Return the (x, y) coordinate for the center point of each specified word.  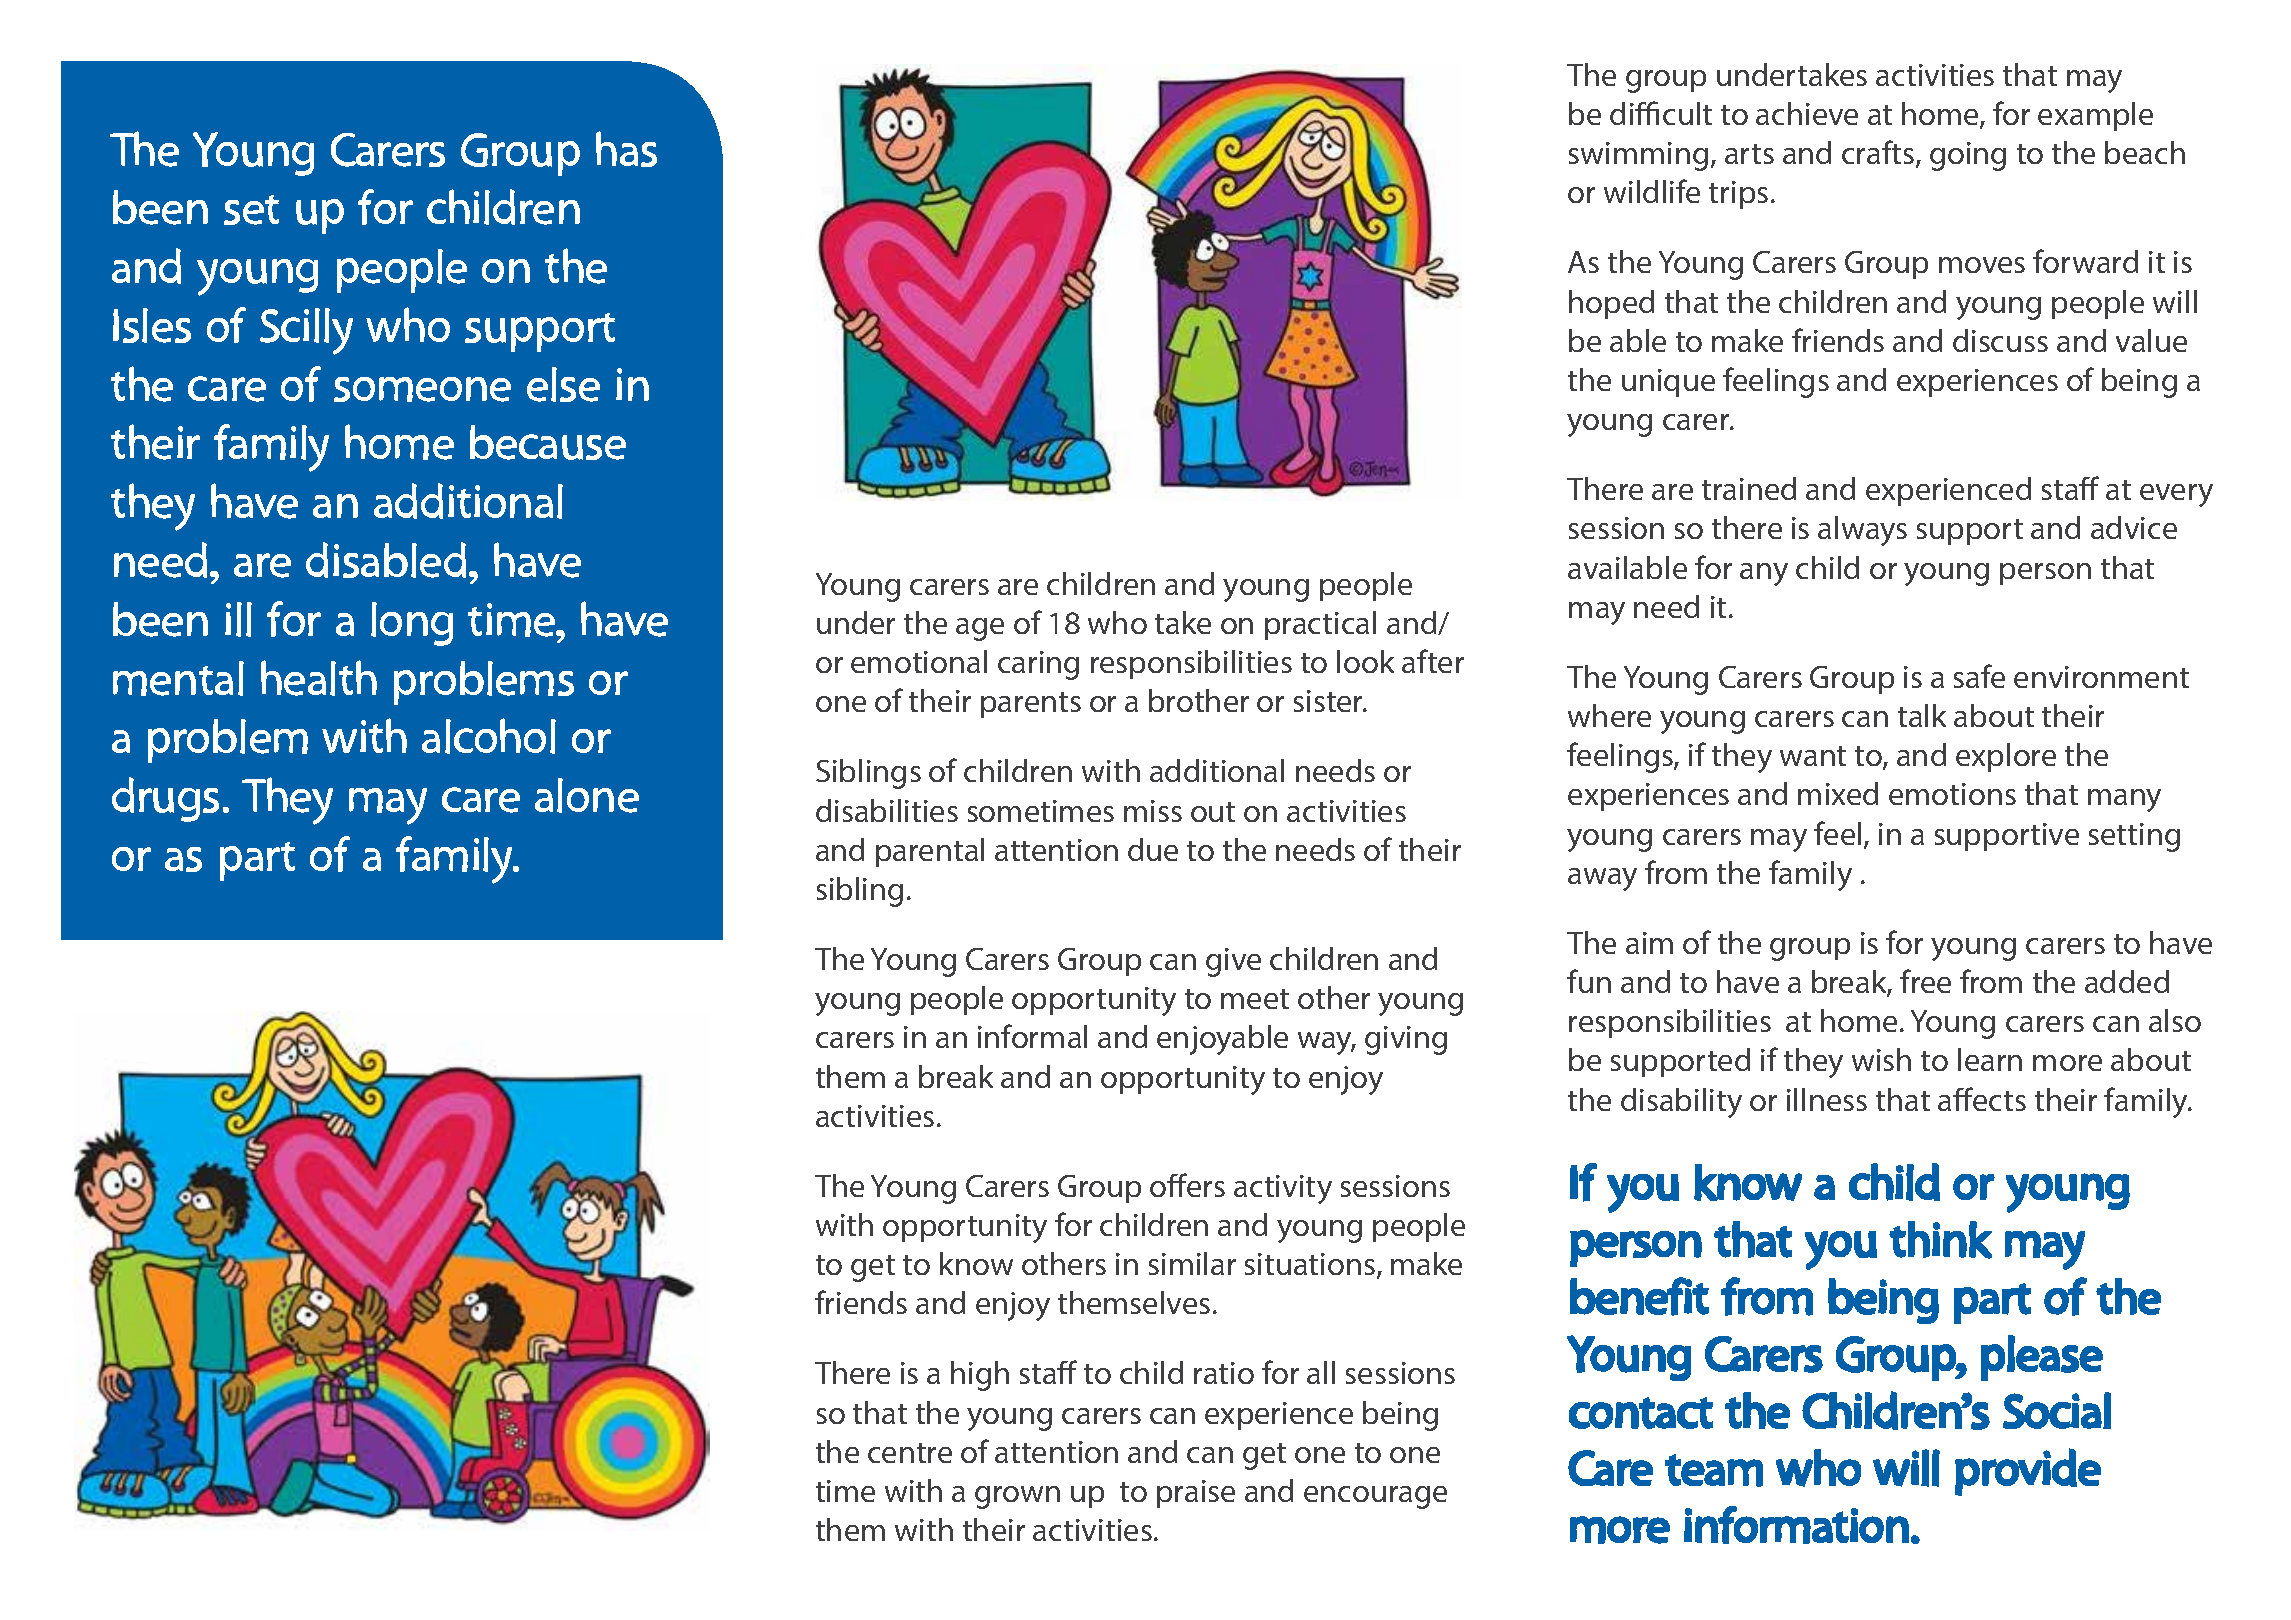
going (1968, 156)
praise (1196, 1494)
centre (910, 1453)
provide (2028, 1472)
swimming (1638, 156)
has (626, 149)
